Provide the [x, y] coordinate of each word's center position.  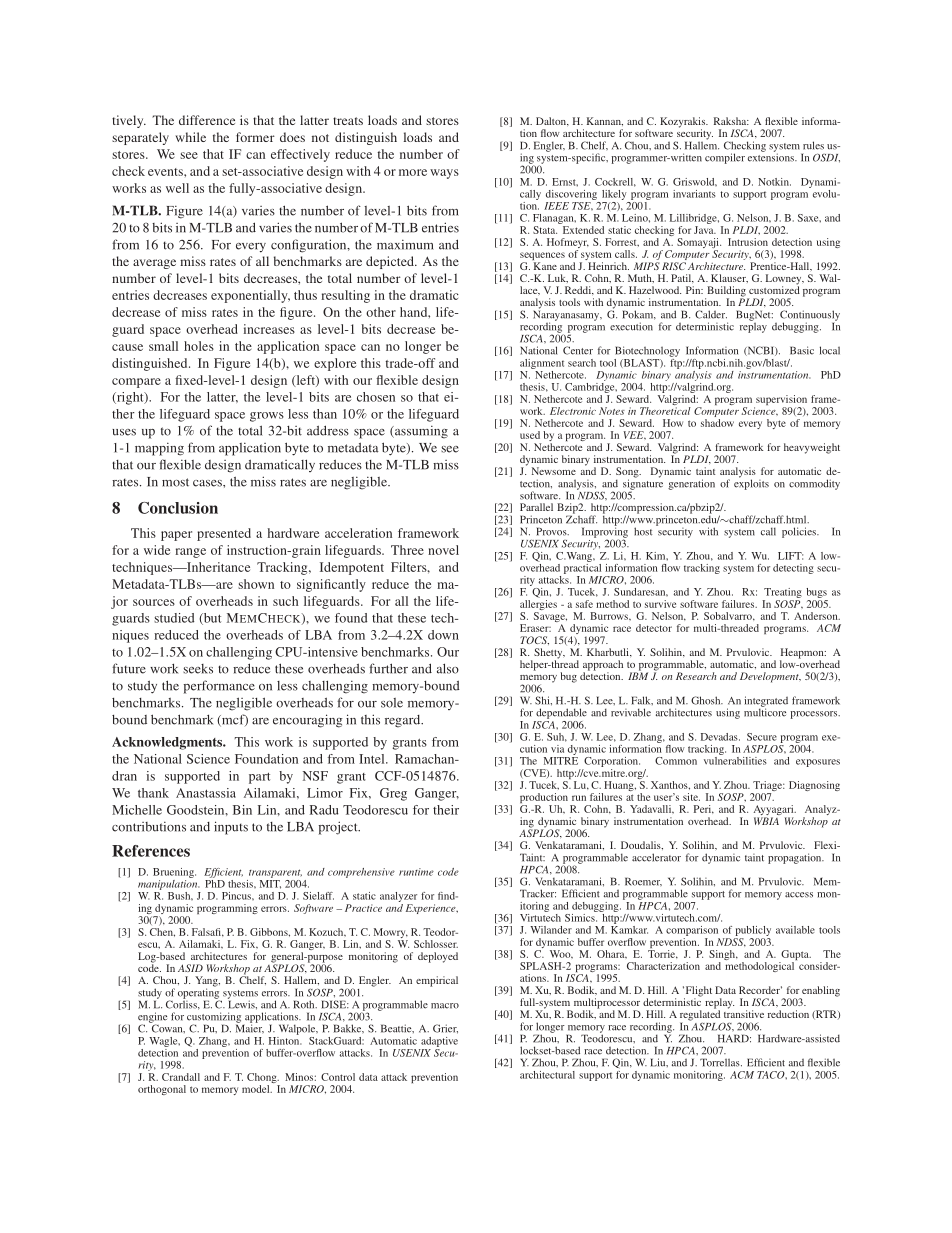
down [443, 635]
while [190, 137]
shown [256, 584]
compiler [725, 158]
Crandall [181, 1077]
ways [444, 174]
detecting [793, 569]
